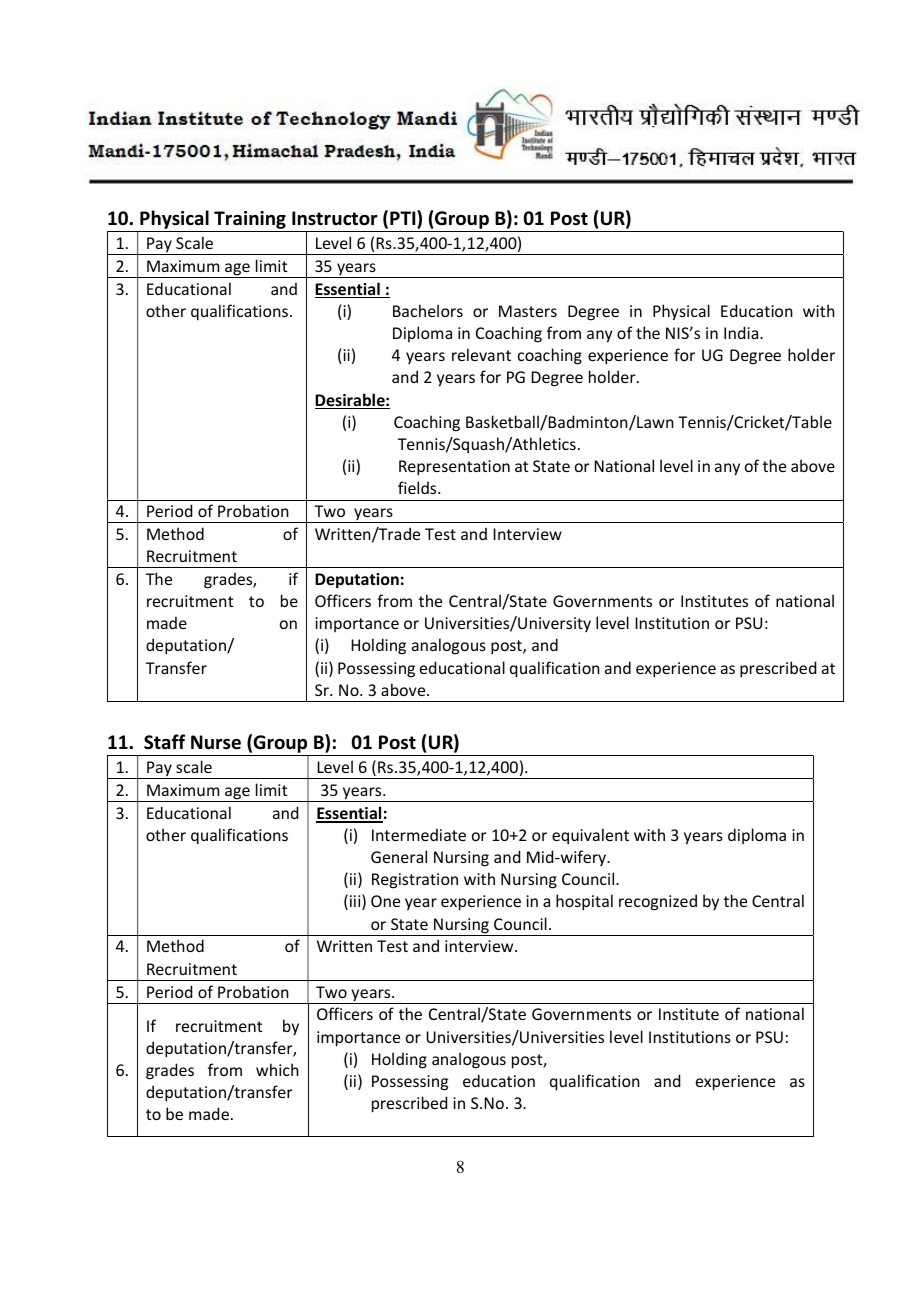  I want to click on General, so click(399, 856).
